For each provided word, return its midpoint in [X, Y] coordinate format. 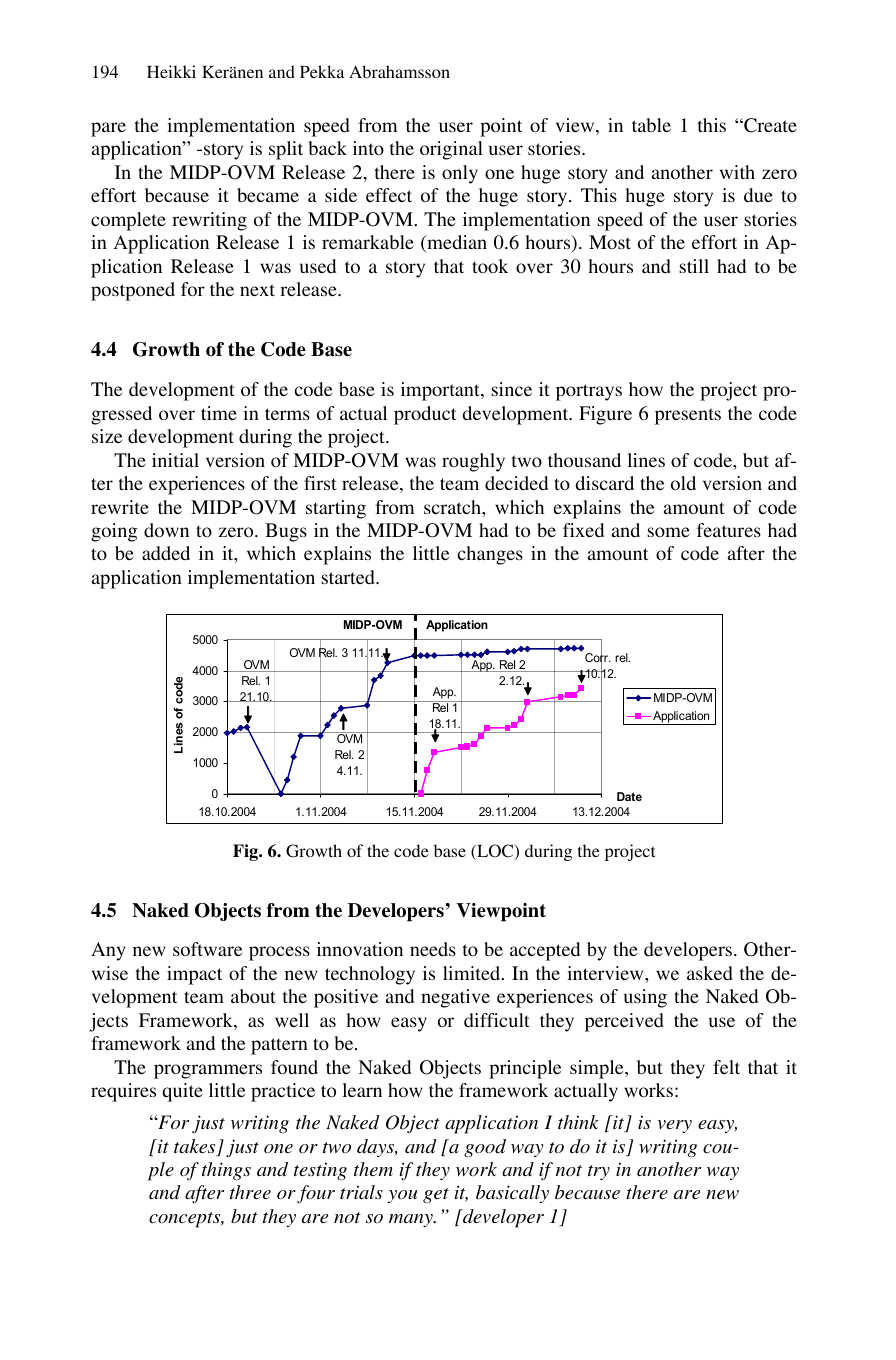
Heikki [171, 71]
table [651, 125]
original [451, 150]
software [207, 949]
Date [629, 796]
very [675, 1126]
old [683, 483]
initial [175, 460]
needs [433, 949]
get [436, 1195]
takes [196, 1147]
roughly [473, 462]
